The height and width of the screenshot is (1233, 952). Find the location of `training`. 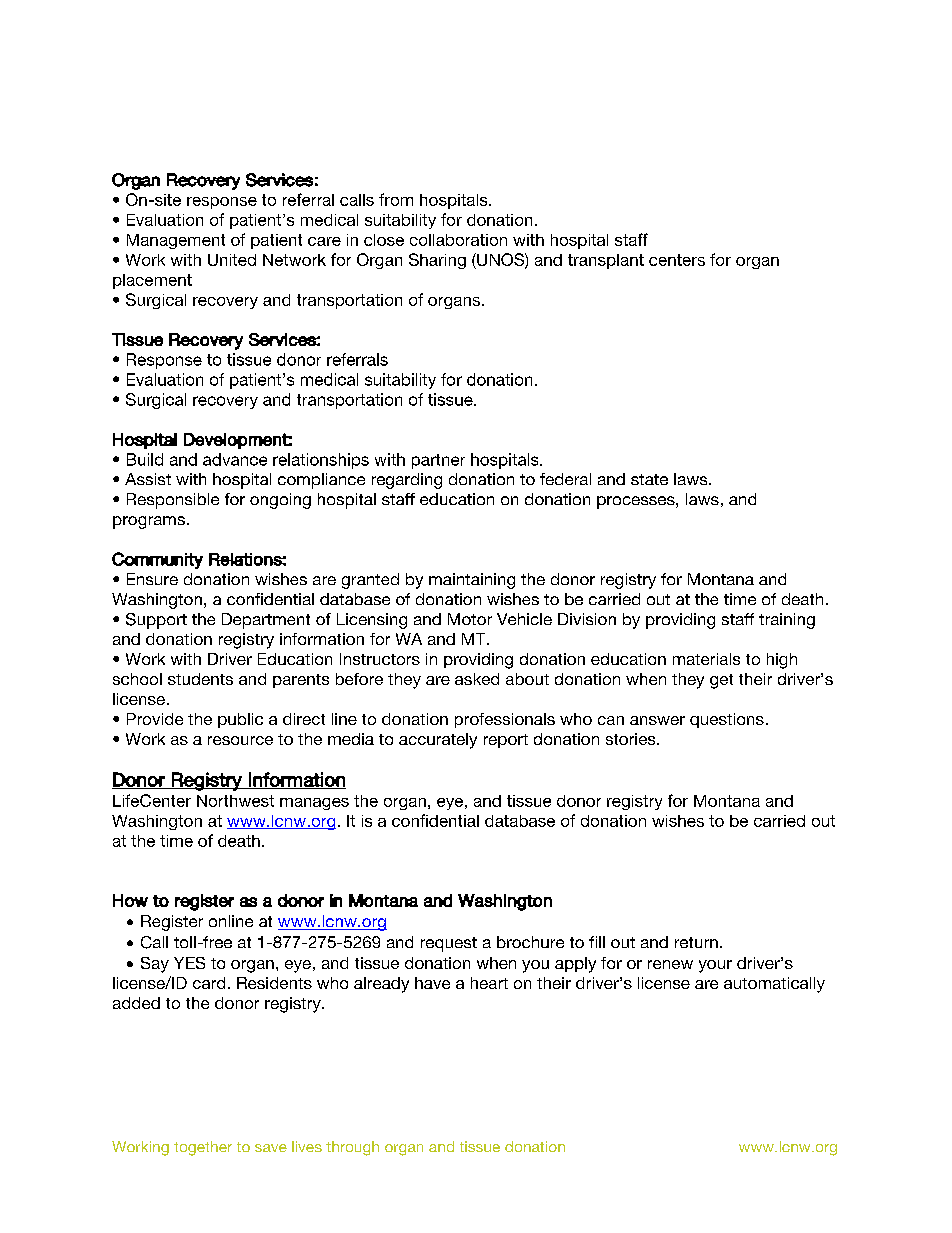

training is located at coordinates (787, 621).
